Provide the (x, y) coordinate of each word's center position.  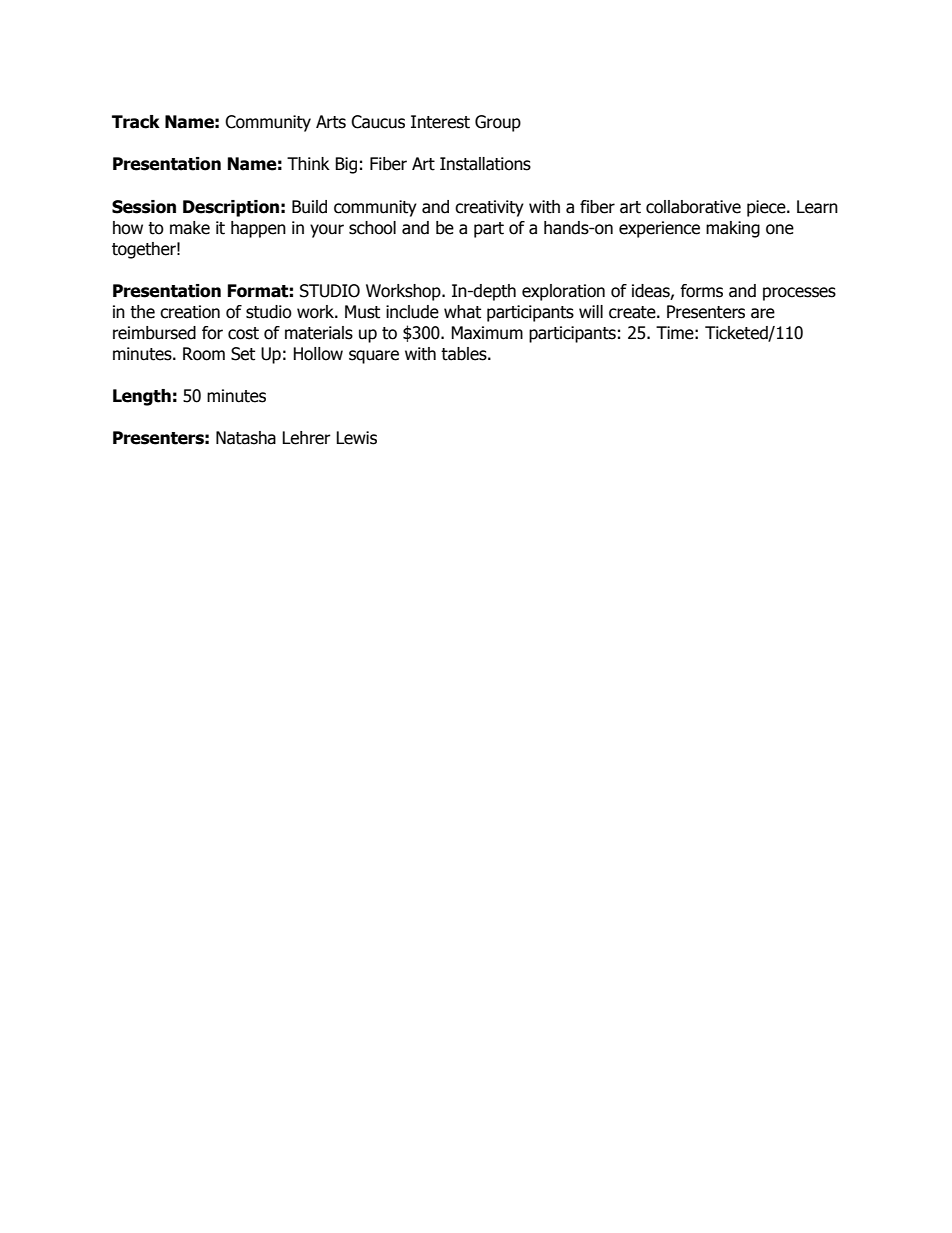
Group (498, 123)
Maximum (487, 333)
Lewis (356, 438)
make (190, 228)
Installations (485, 164)
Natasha (246, 438)
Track (136, 122)
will (591, 311)
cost (243, 333)
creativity (489, 208)
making (733, 229)
